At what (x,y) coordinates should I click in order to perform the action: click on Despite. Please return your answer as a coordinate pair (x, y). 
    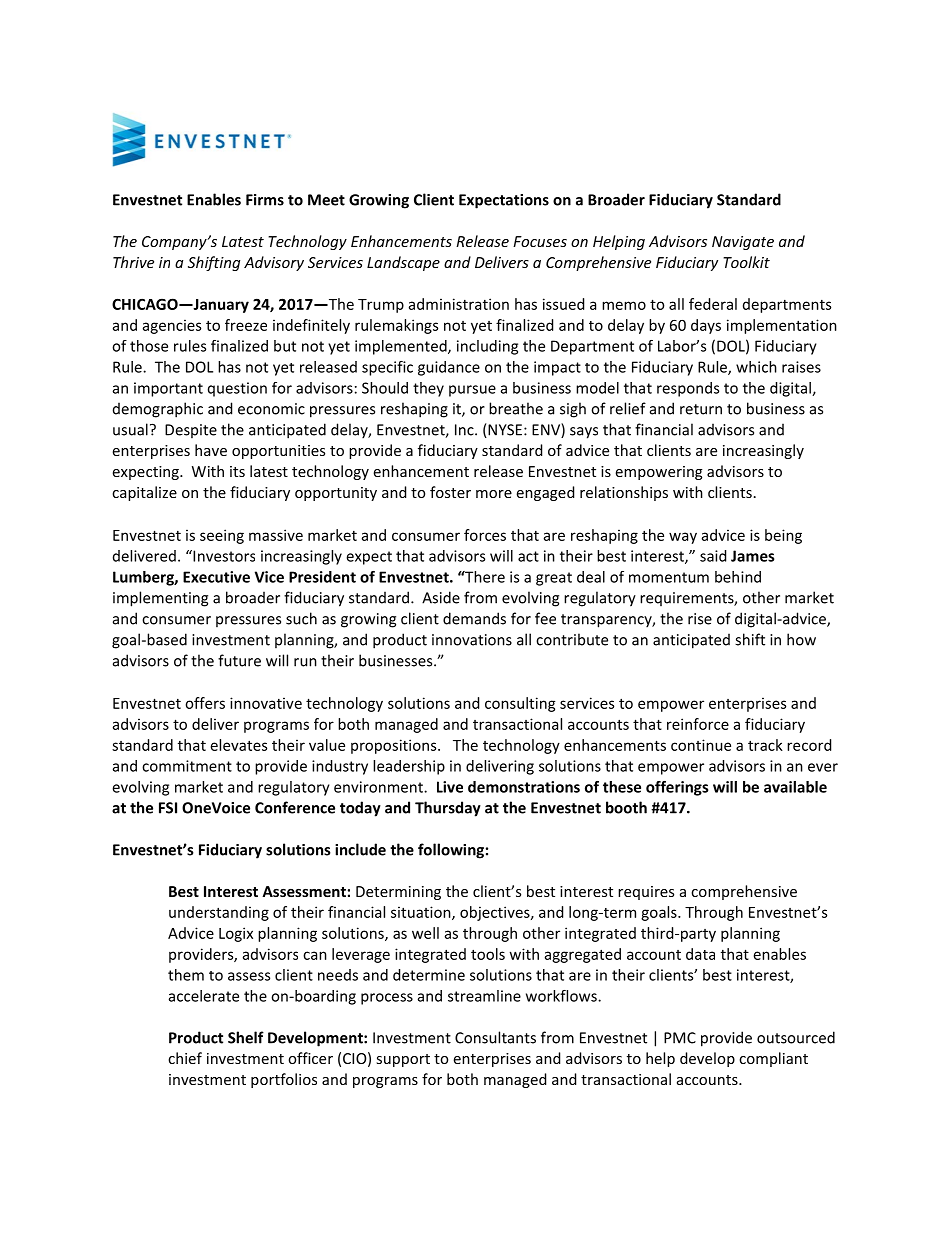
    Looking at the image, I should click on (191, 431).
